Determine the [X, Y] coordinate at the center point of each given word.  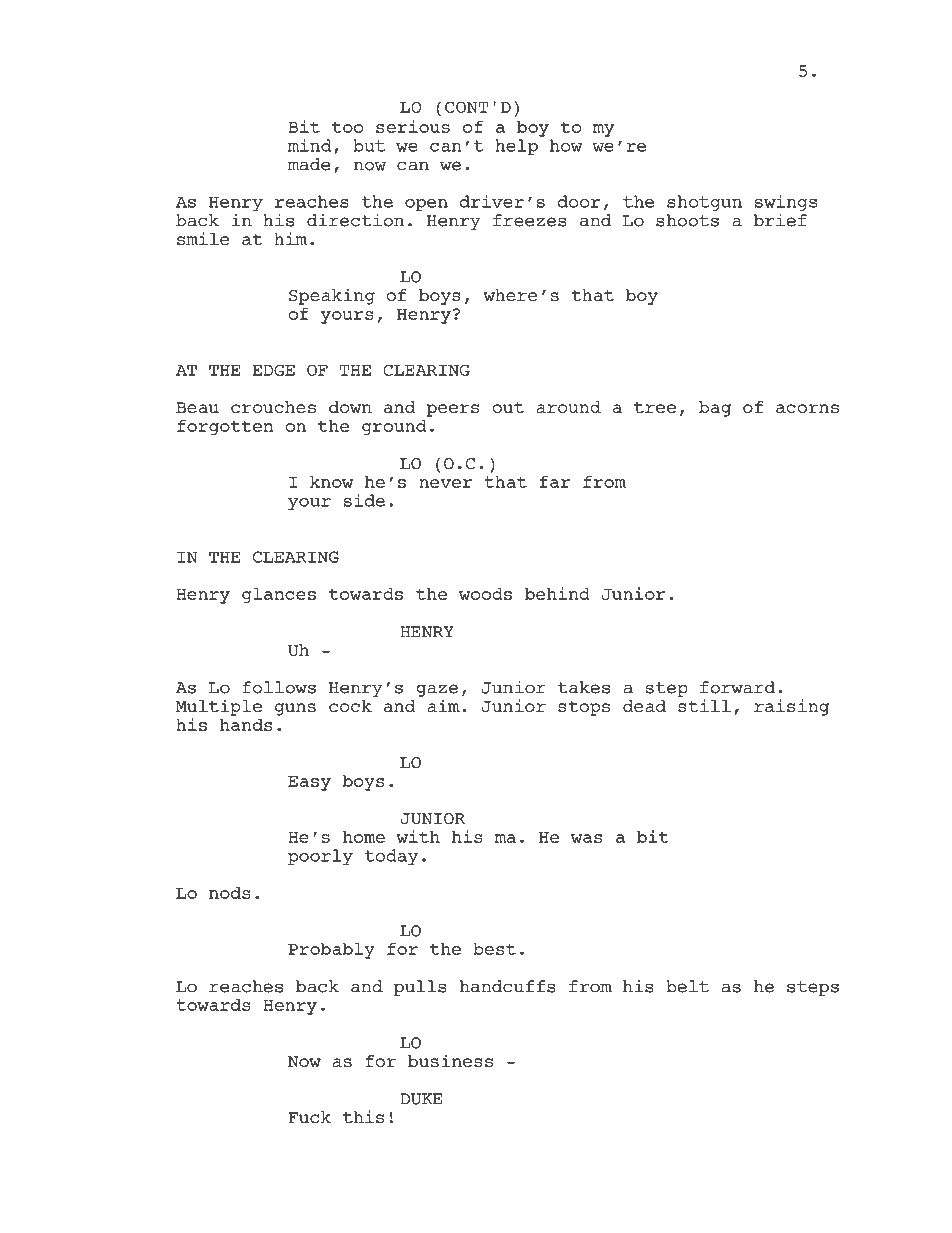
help [516, 147]
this [363, 1117]
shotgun [704, 203]
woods [485, 593]
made [308, 164]
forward [737, 687]
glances [279, 595]
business [450, 1061]
